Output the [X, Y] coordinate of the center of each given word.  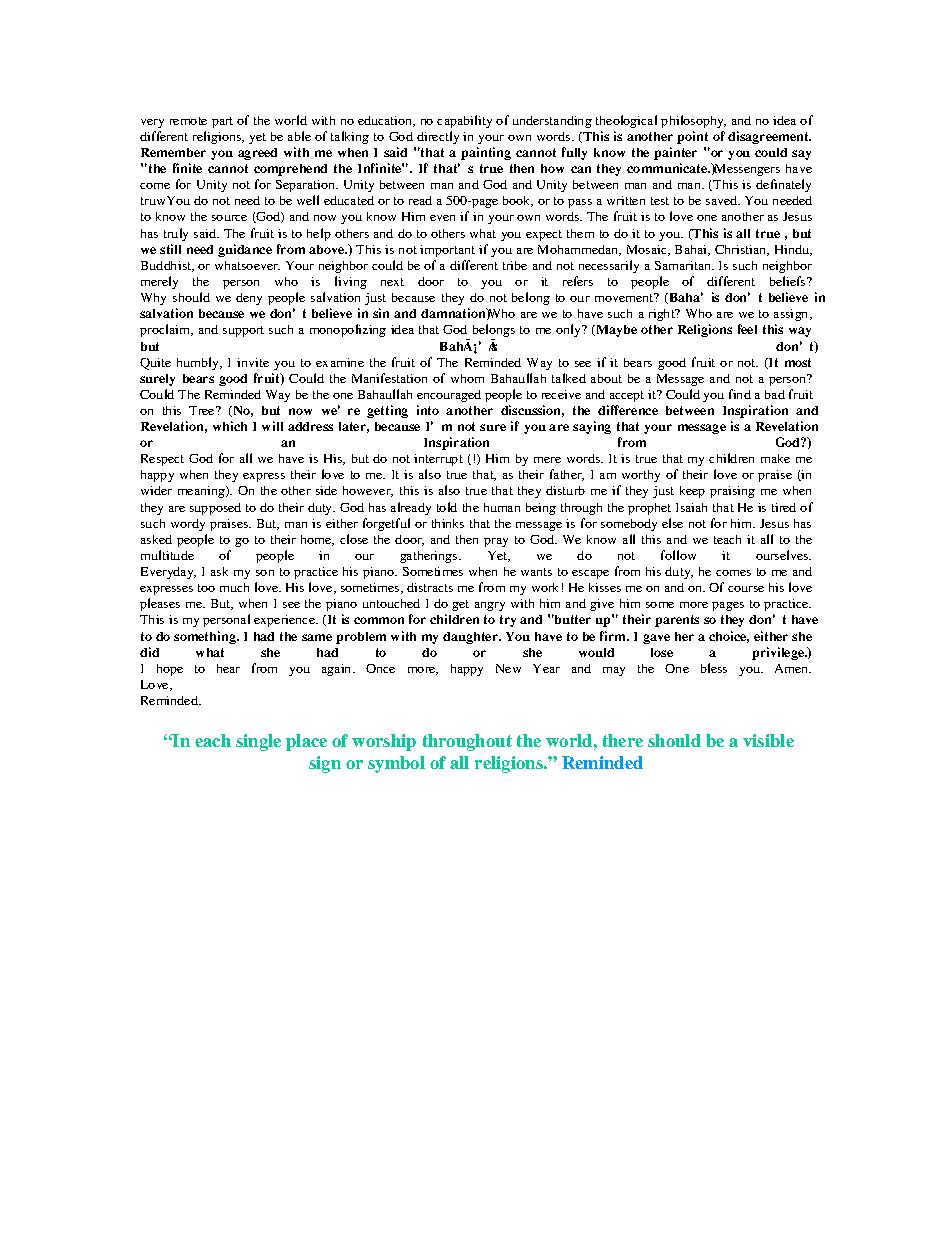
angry [490, 606]
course [746, 589]
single [258, 742]
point [692, 137]
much [234, 587]
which [230, 426]
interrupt [438, 460]
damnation [454, 313]
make [775, 458]
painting [486, 153]
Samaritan [684, 265]
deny [249, 299]
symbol [396, 764]
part [222, 122]
